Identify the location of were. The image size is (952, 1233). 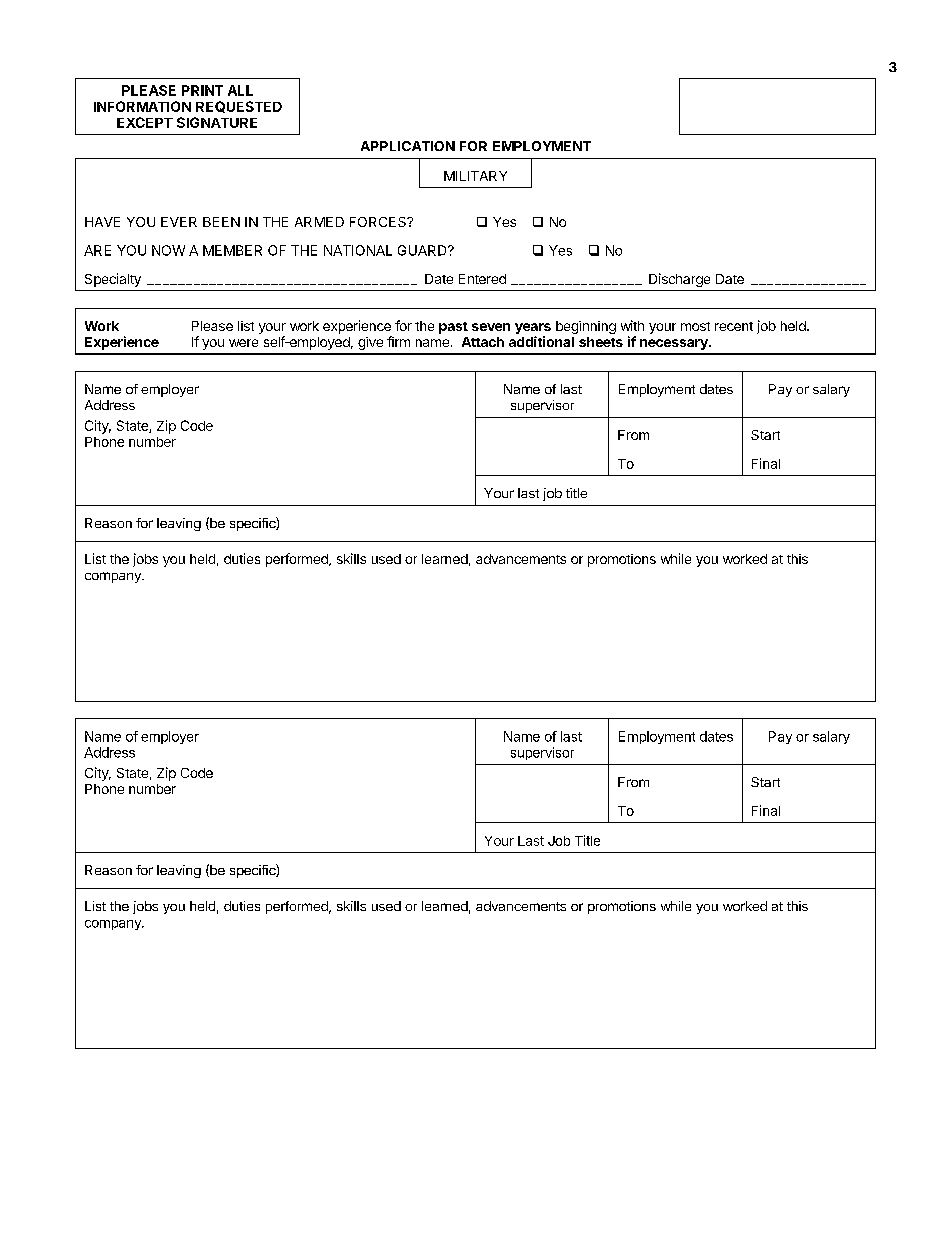
(243, 343).
